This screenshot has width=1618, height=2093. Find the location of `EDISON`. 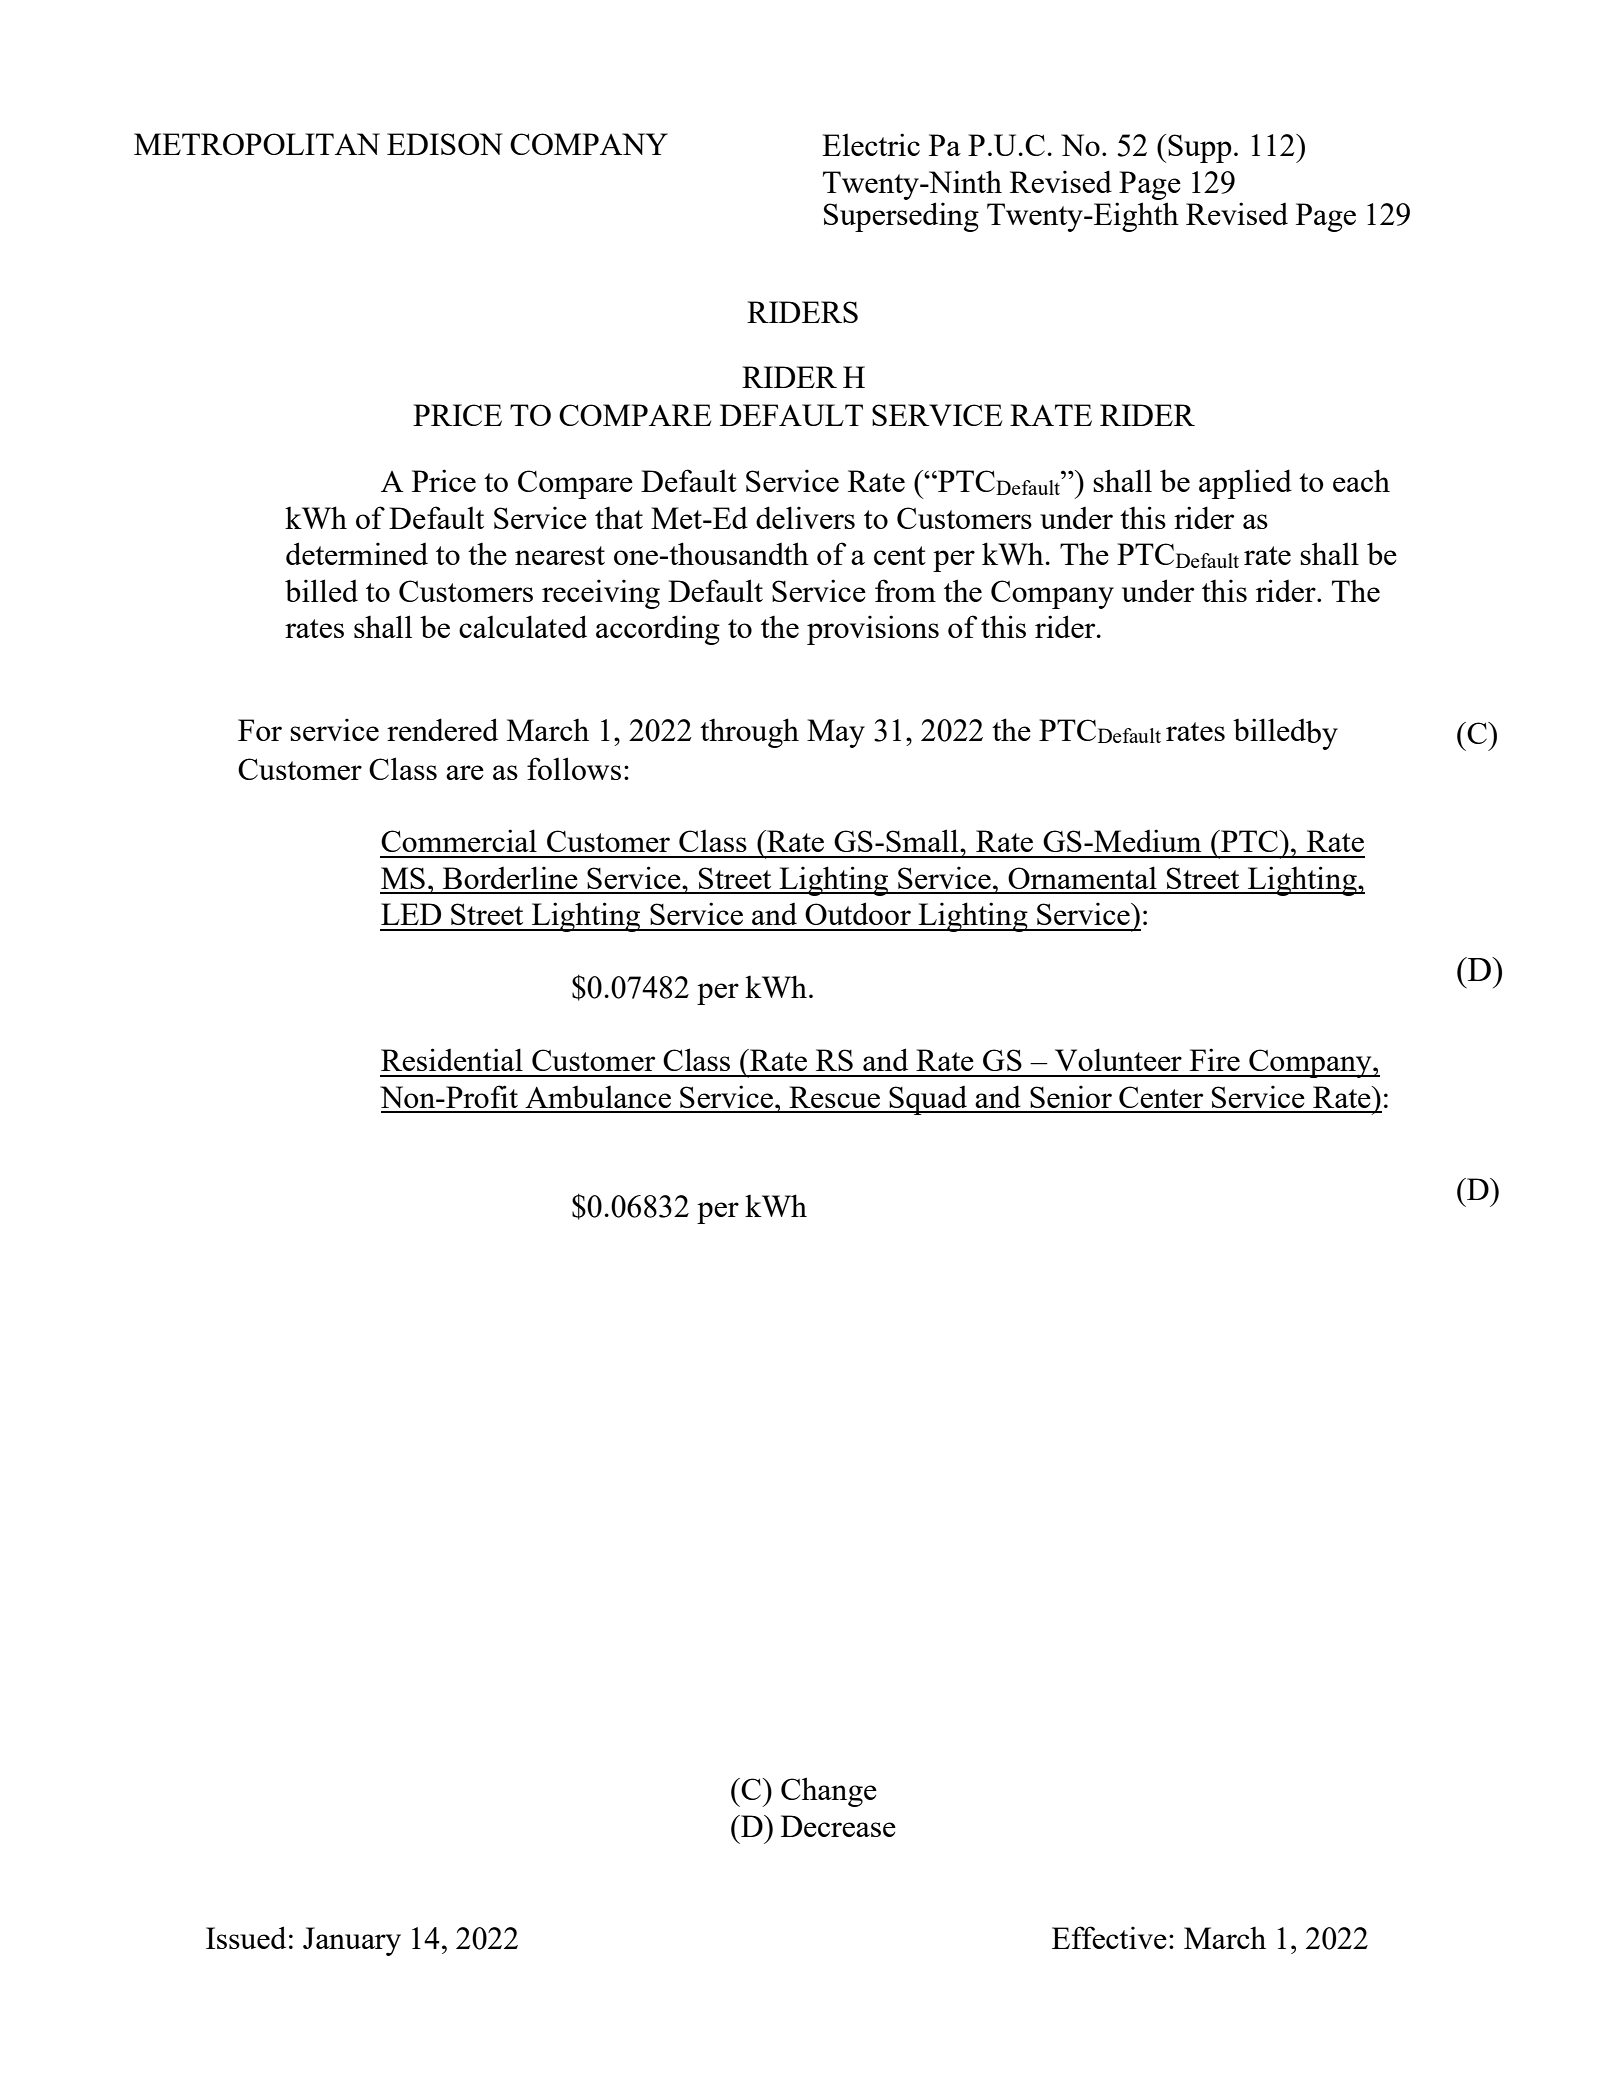

EDISON is located at coordinates (444, 144).
